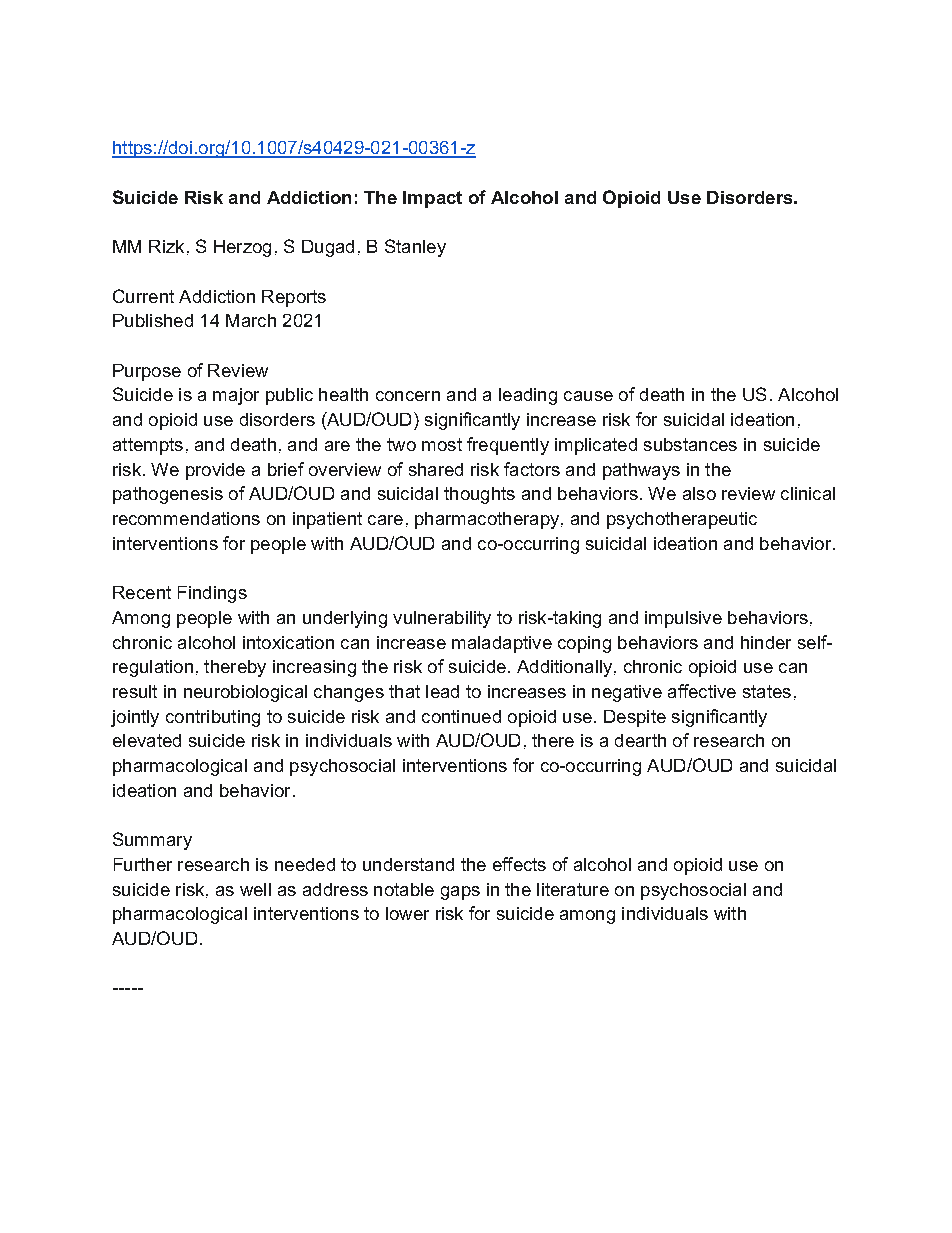  I want to click on also, so click(699, 493).
